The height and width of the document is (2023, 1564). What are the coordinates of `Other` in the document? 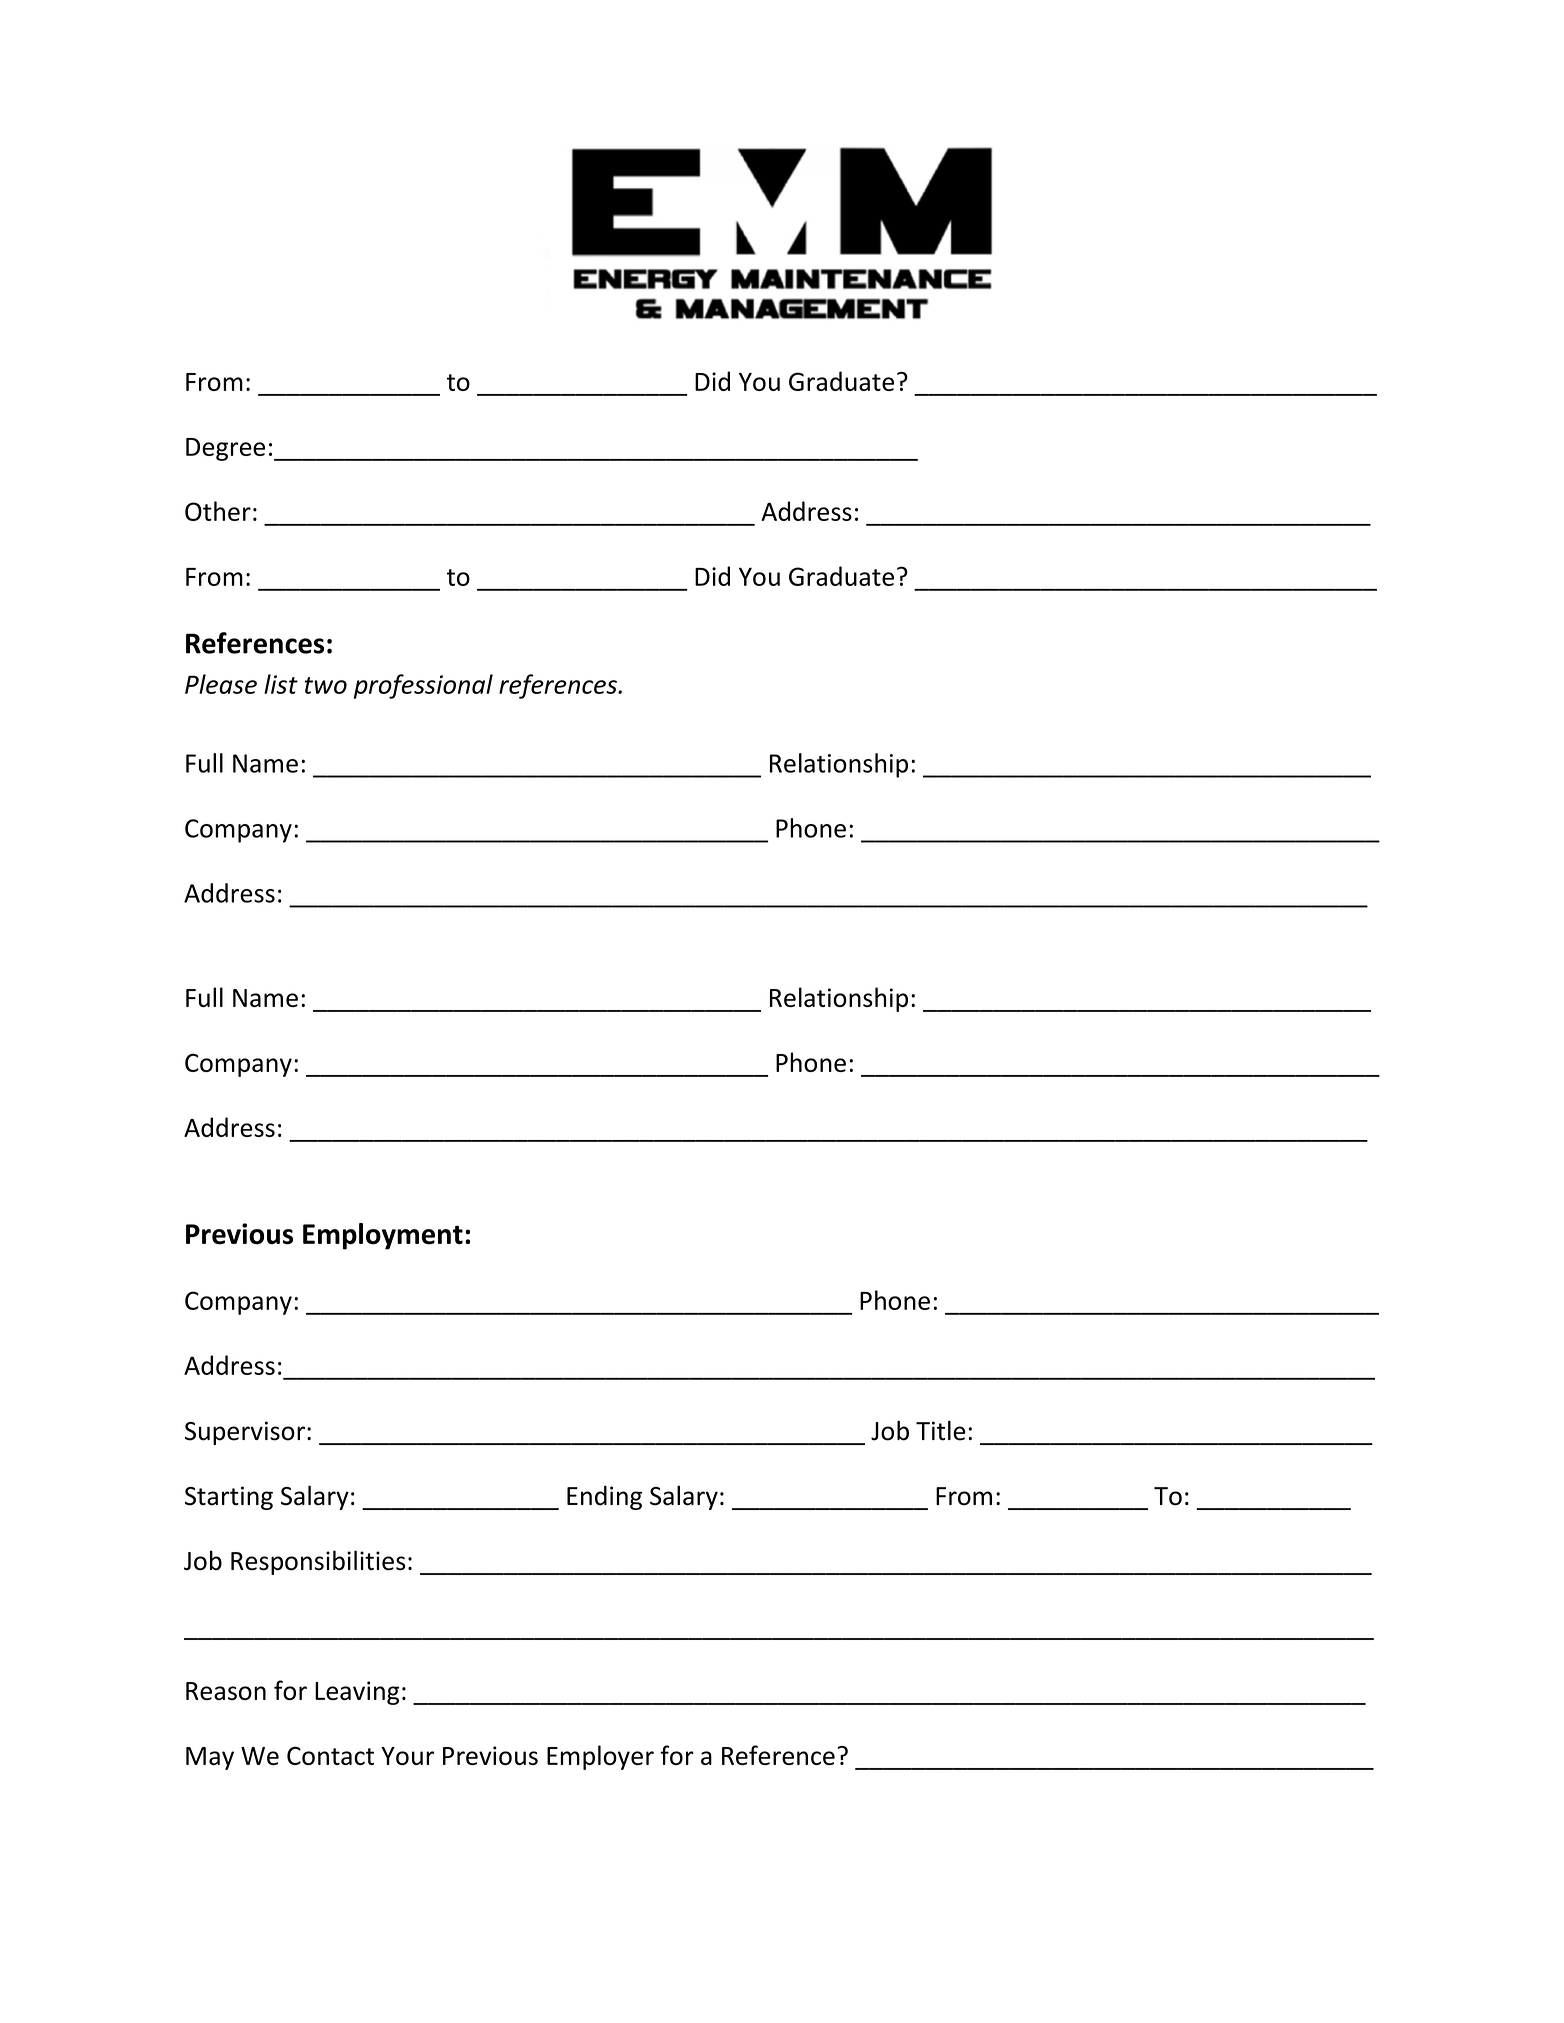 It's located at (218, 511).
